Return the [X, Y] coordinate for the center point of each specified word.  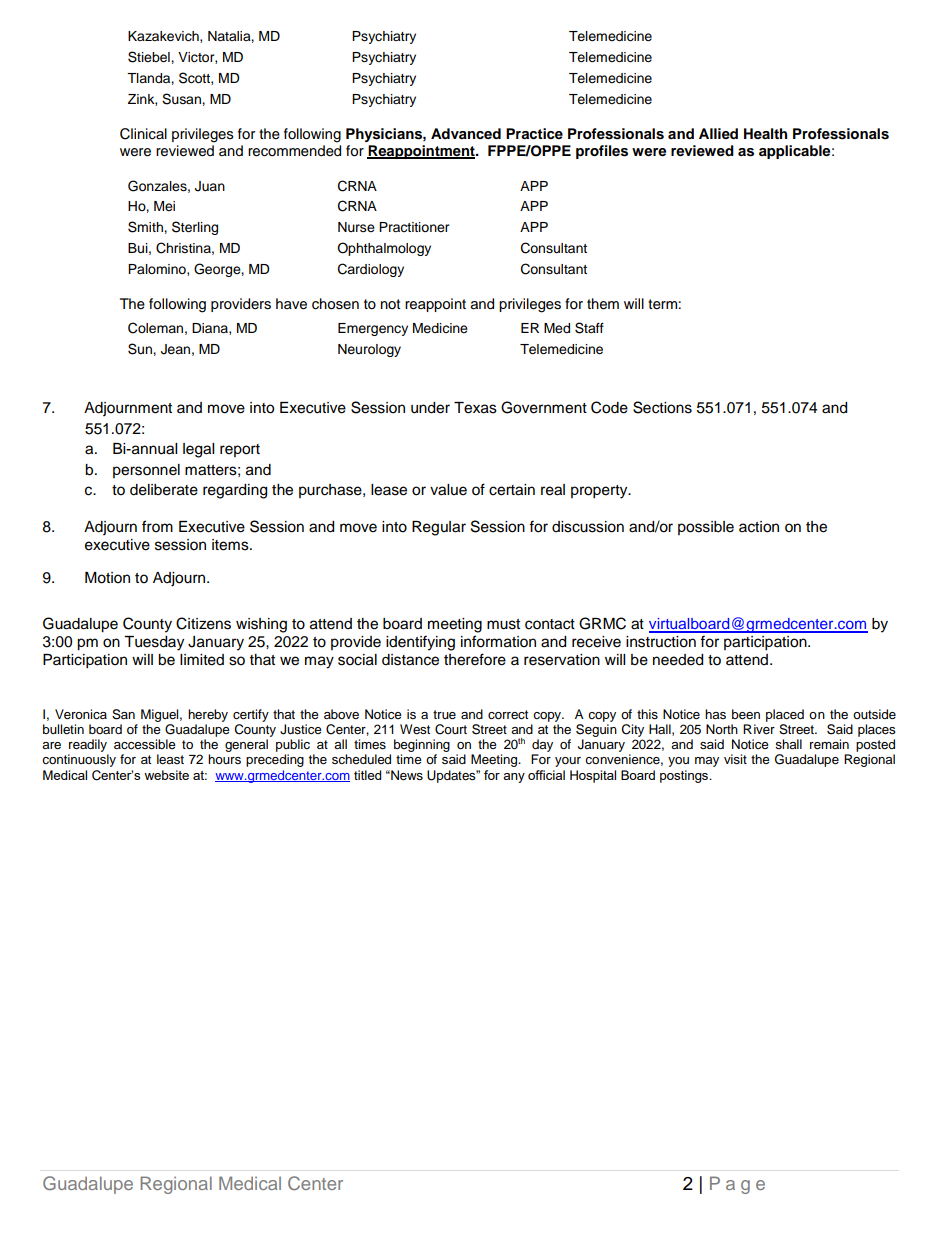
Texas [475, 408]
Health [765, 133]
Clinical [143, 134]
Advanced [466, 133]
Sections [662, 407]
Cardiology [371, 270]
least [170, 759]
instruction [661, 642]
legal [198, 450]
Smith [146, 227]
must [503, 624]
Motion [107, 578]
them [603, 304]
